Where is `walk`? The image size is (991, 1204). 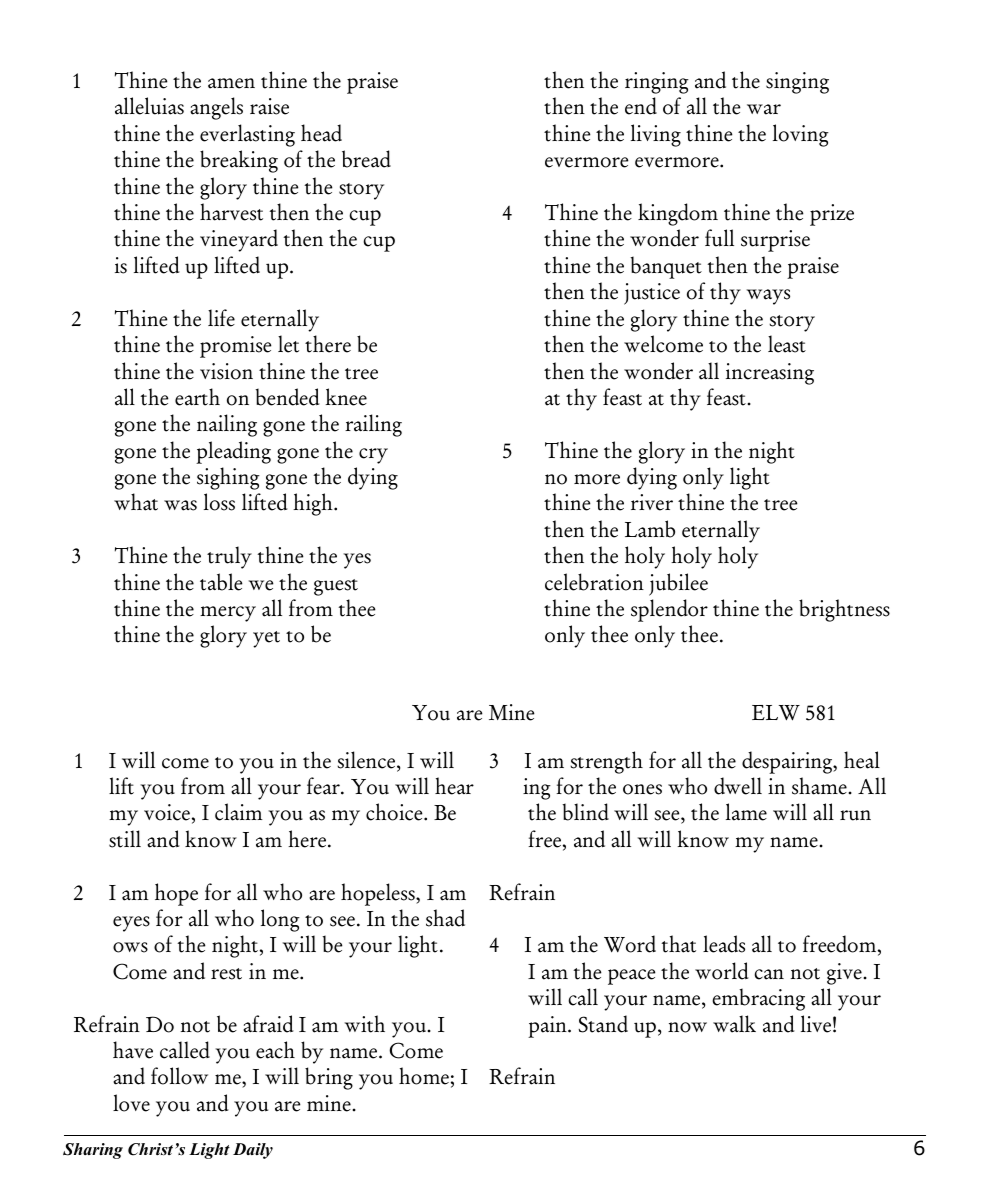 walk is located at coordinates (734, 1024).
